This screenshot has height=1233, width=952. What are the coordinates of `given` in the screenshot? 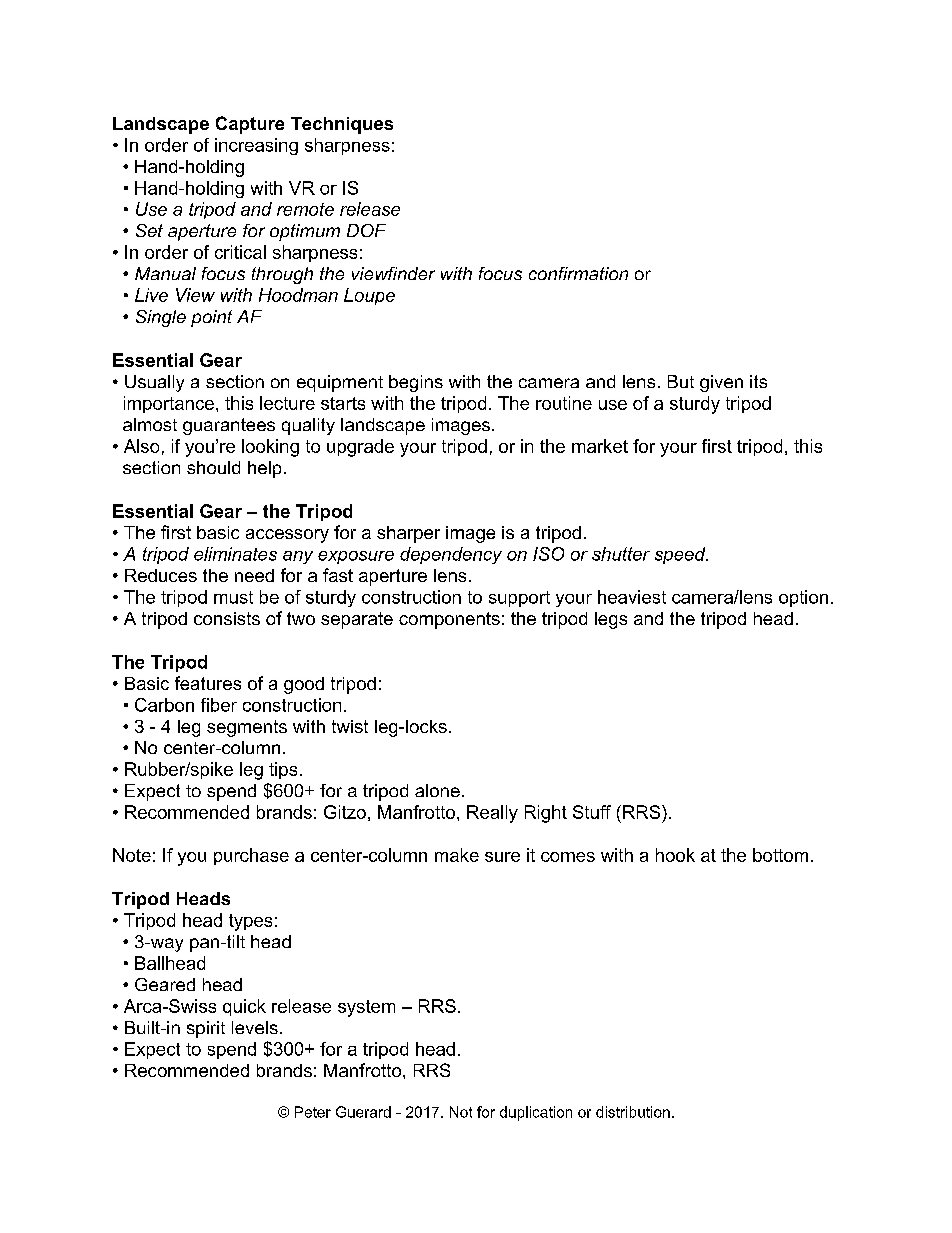 It's located at (721, 383).
